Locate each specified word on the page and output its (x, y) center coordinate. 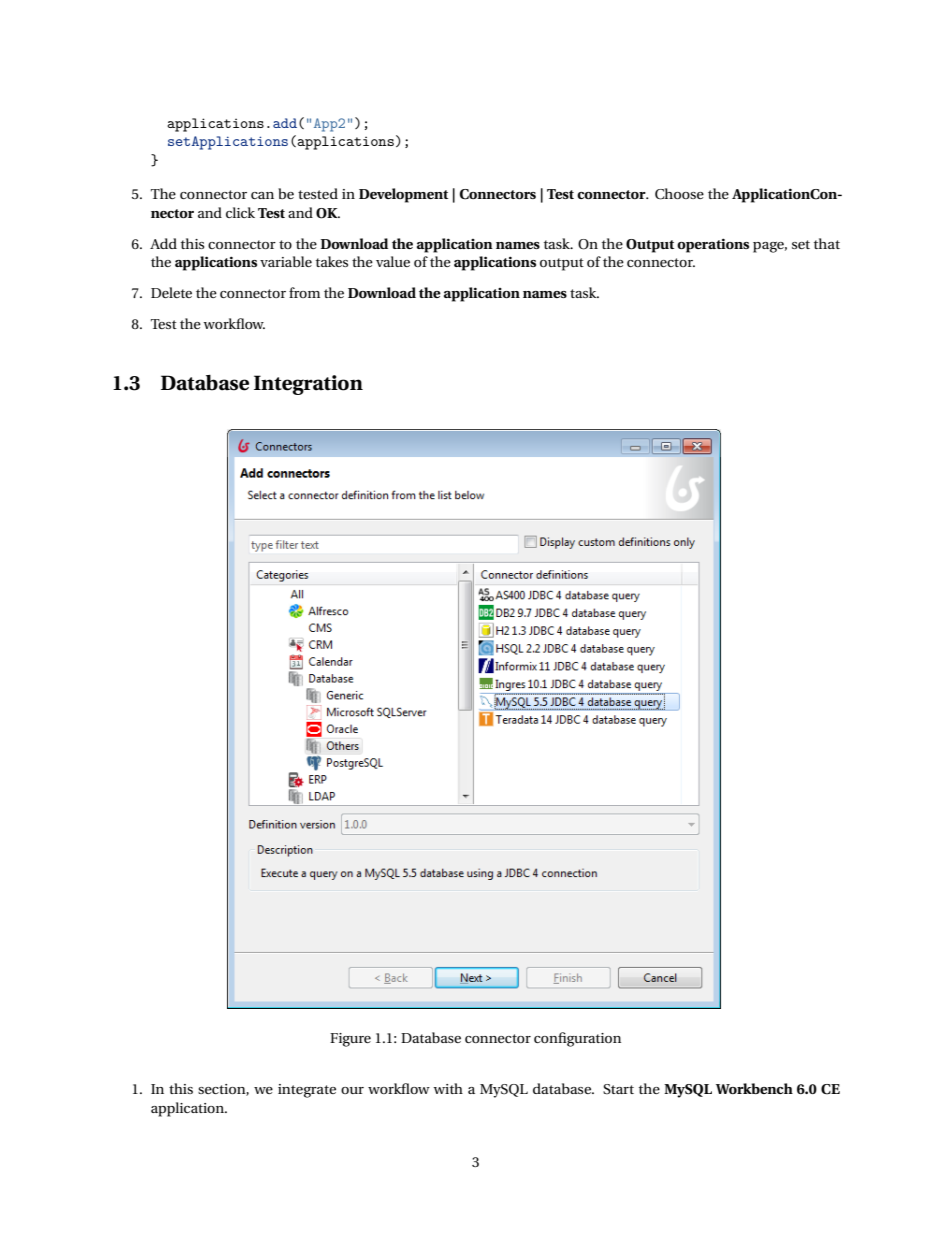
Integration (308, 385)
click (240, 212)
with (448, 1088)
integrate (307, 1091)
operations (713, 245)
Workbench (754, 1088)
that (827, 243)
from (304, 292)
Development (403, 195)
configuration (577, 1039)
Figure (350, 1040)
